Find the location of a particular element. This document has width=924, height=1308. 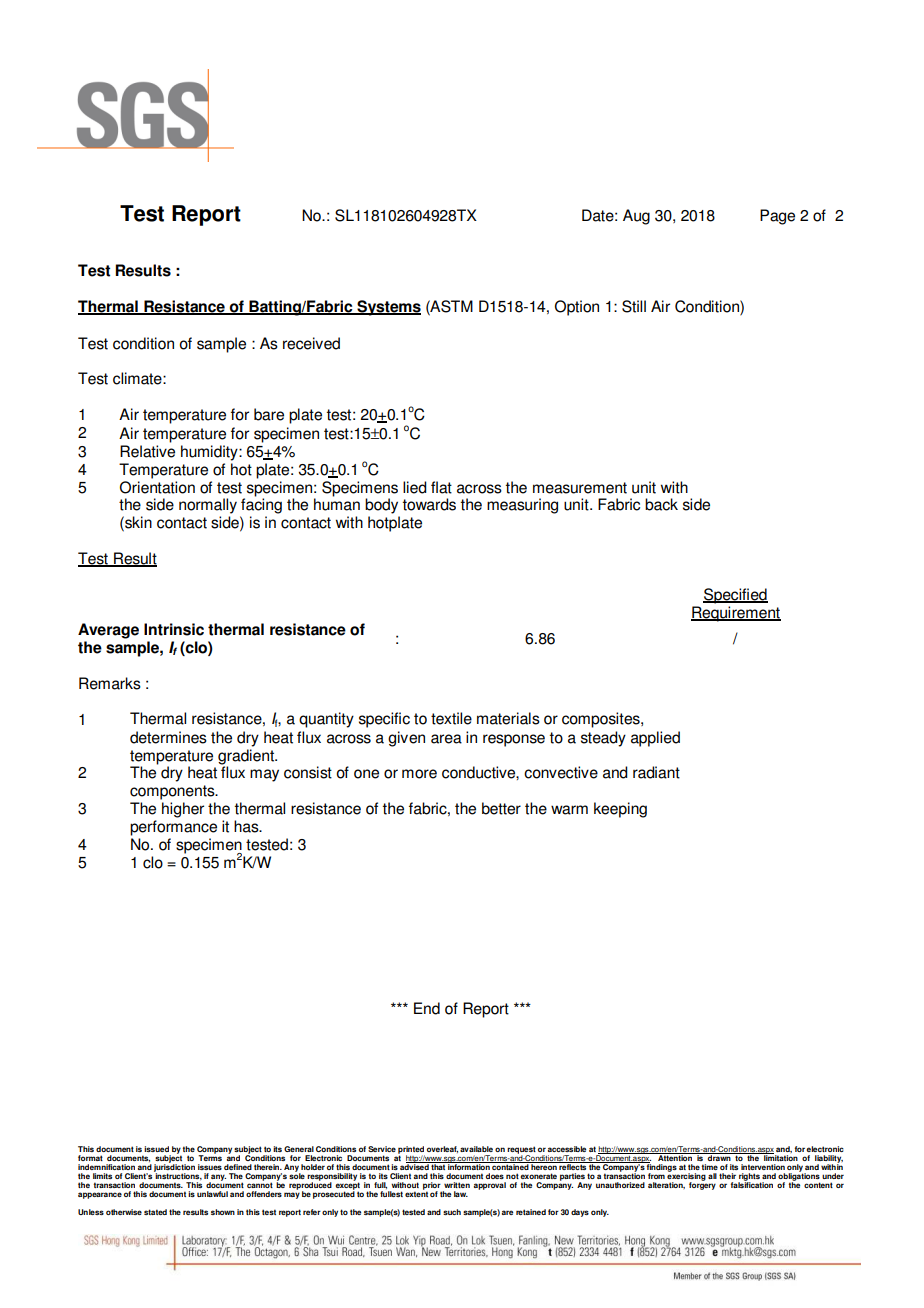

received is located at coordinates (311, 343).
